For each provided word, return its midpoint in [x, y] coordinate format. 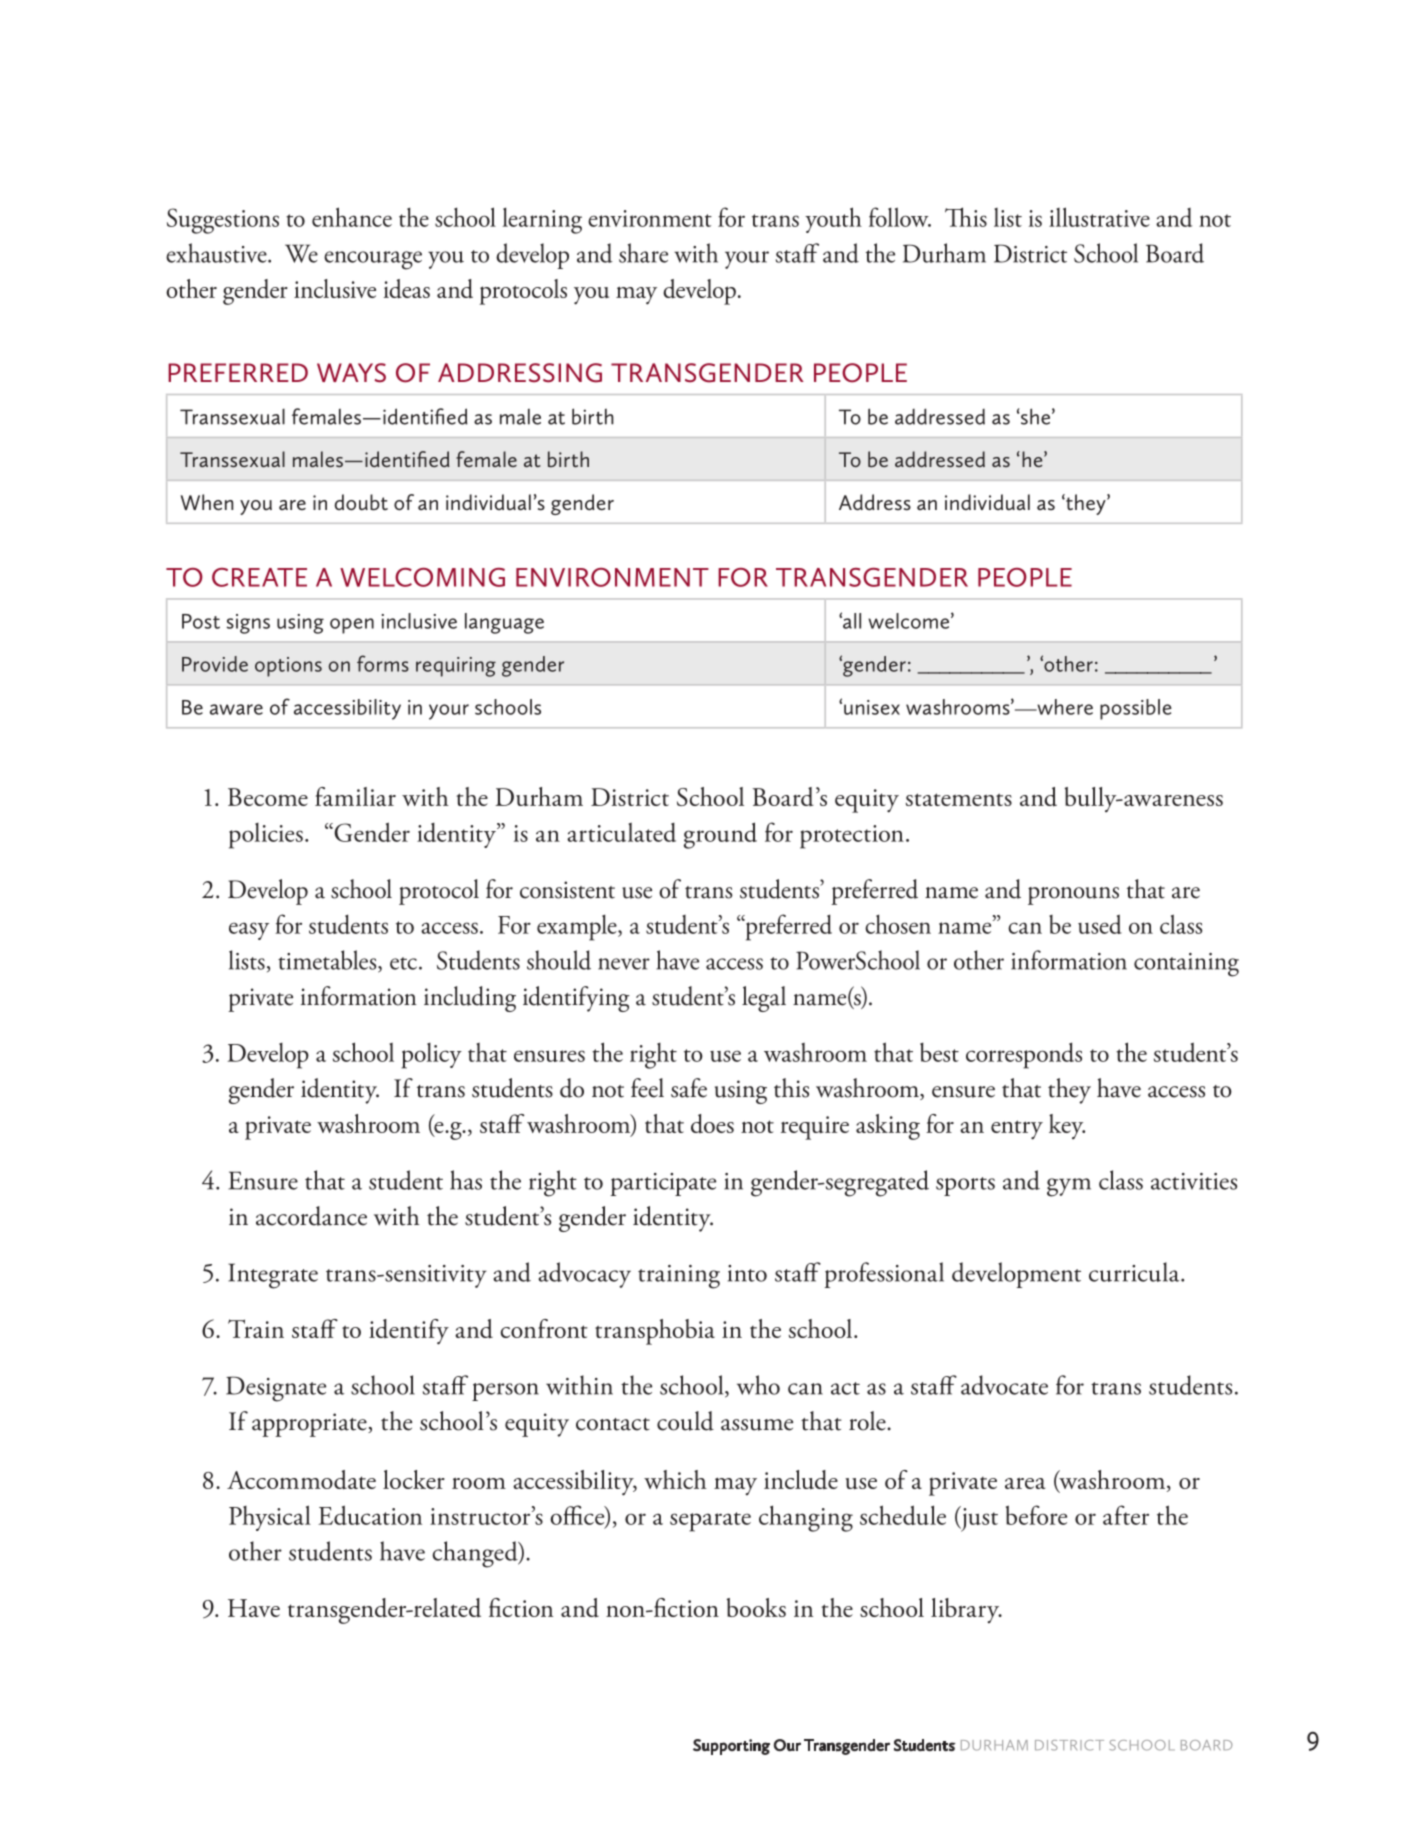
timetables [328, 961]
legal [764, 999]
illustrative [1099, 217]
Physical [270, 1518]
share [643, 253]
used [1100, 924]
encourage [373, 260]
